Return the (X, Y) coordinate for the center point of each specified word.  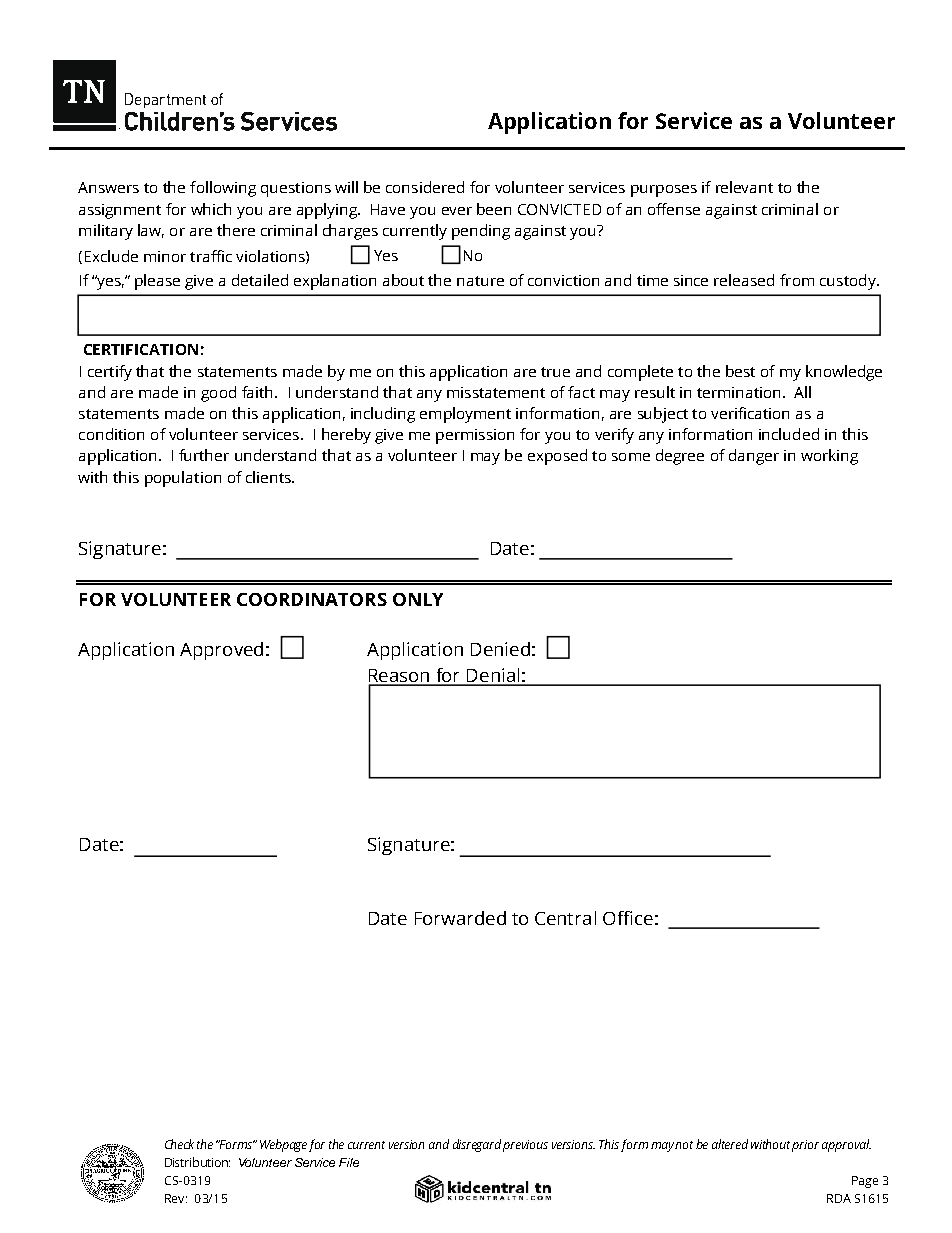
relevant (744, 187)
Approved (221, 651)
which (211, 209)
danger (754, 457)
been (494, 209)
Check (179, 1144)
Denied (500, 649)
